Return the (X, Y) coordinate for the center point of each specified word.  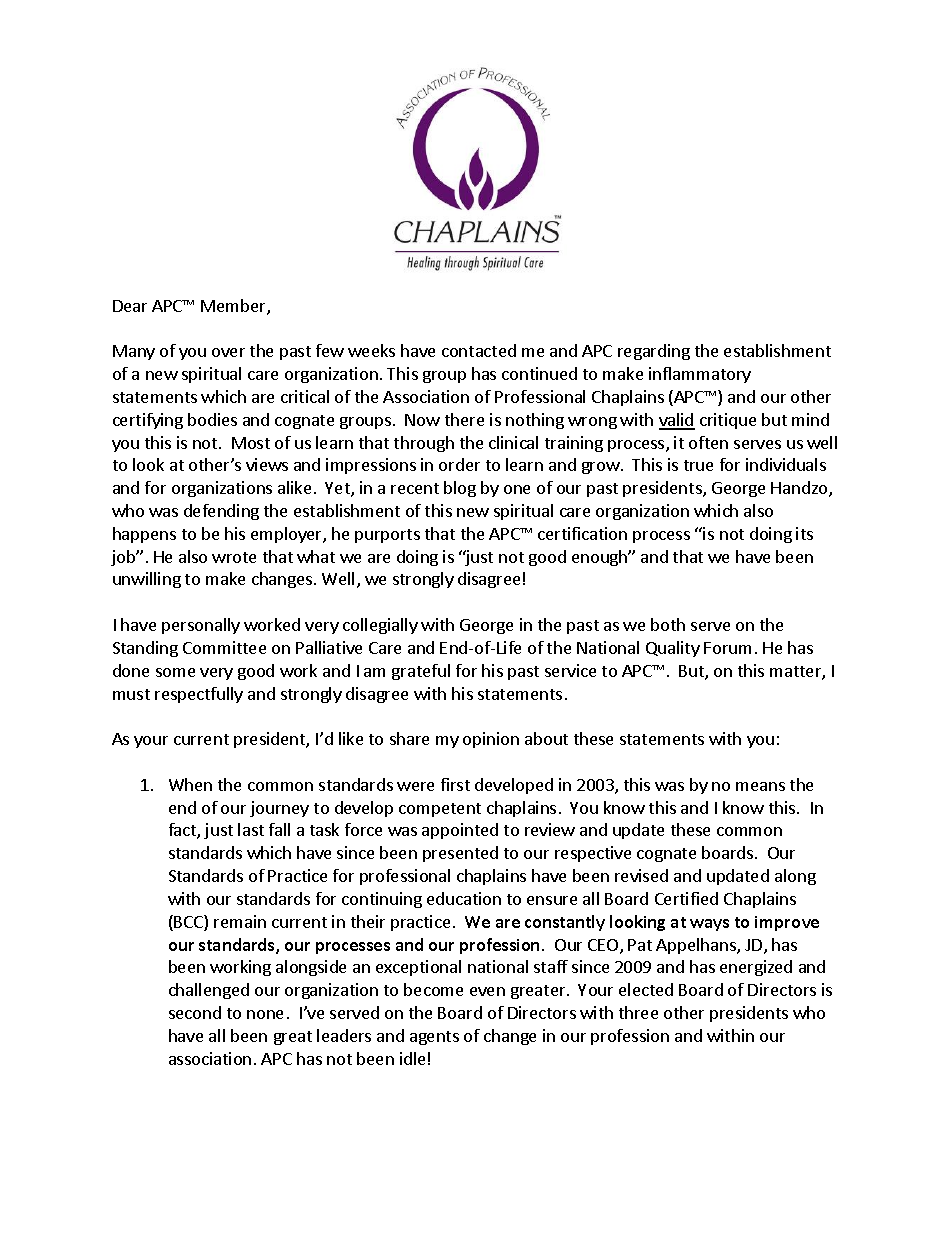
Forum (727, 648)
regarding (654, 352)
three (638, 1012)
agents (434, 1038)
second (195, 1012)
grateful (421, 672)
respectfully (199, 695)
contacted (479, 350)
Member (234, 307)
